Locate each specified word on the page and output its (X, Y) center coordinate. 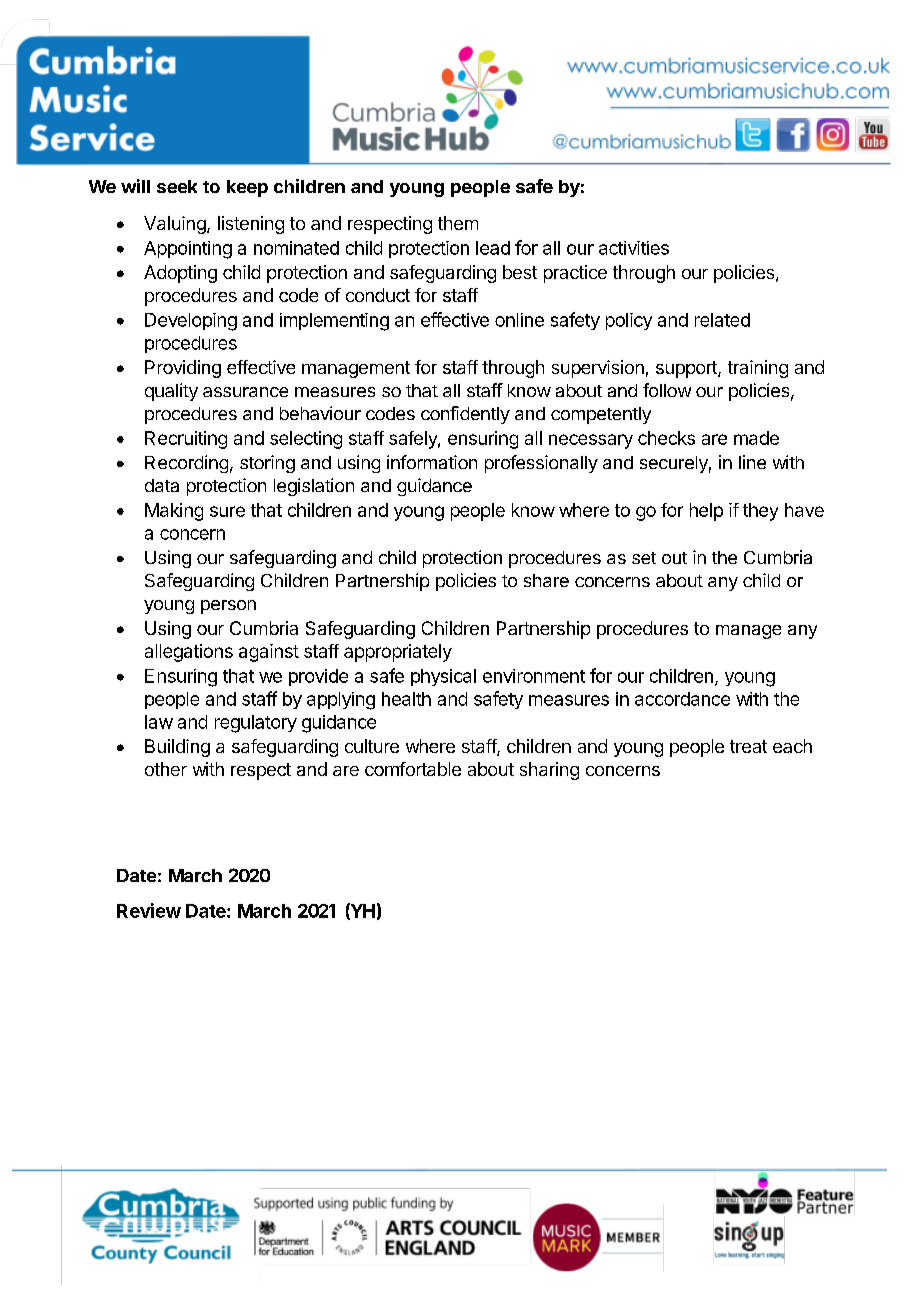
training (758, 369)
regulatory (256, 724)
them (458, 223)
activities (634, 248)
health (406, 699)
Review (149, 910)
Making (174, 512)
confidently (465, 415)
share (546, 580)
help (706, 512)
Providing (183, 369)
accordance (682, 699)
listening (251, 225)
